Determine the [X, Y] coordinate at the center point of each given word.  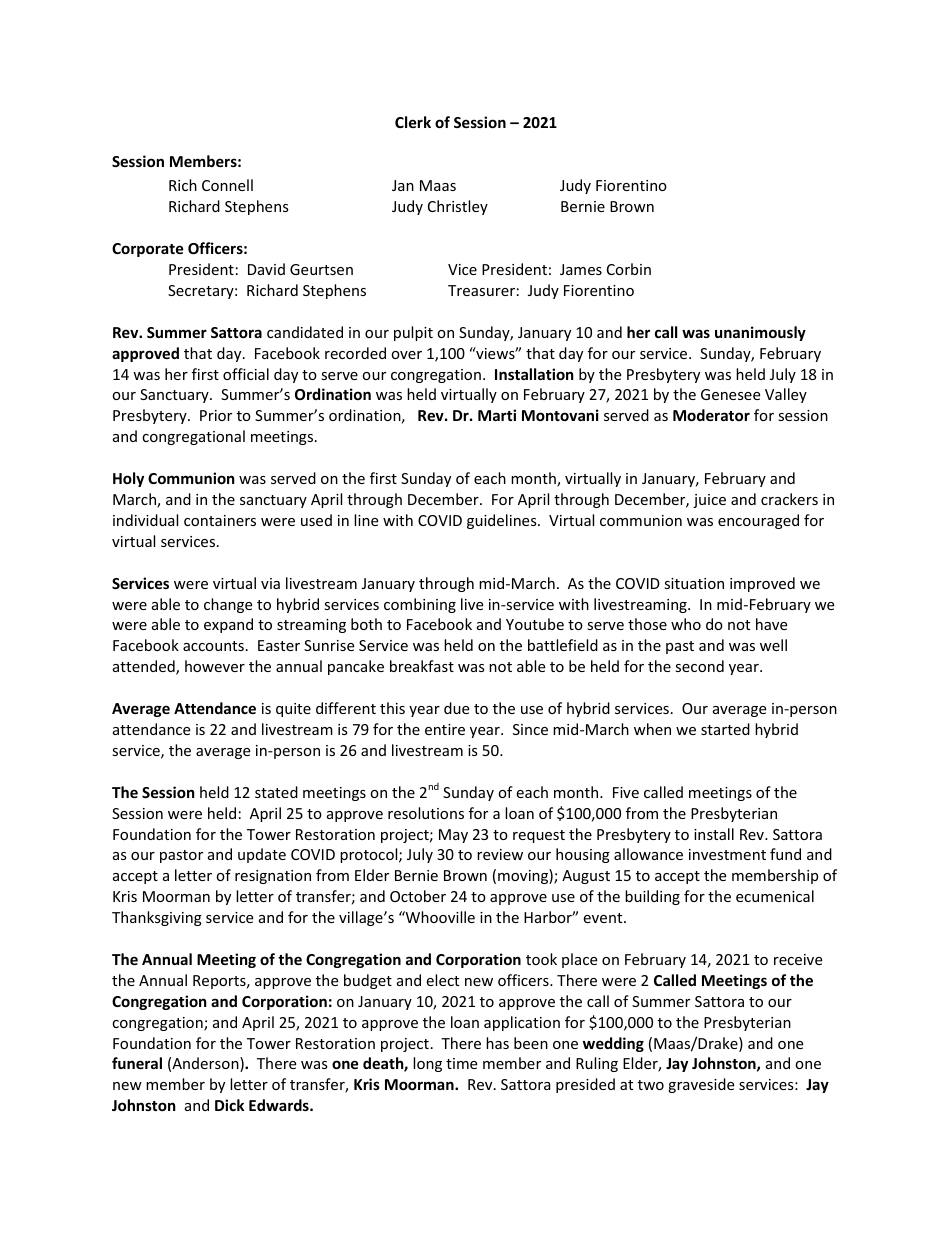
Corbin [629, 269]
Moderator [711, 415]
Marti [497, 415]
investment [727, 854]
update [262, 855]
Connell [227, 185]
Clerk [413, 122]
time [461, 1063]
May [453, 836]
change [228, 605]
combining [420, 605]
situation [694, 583]
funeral [137, 1063]
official [246, 374]
